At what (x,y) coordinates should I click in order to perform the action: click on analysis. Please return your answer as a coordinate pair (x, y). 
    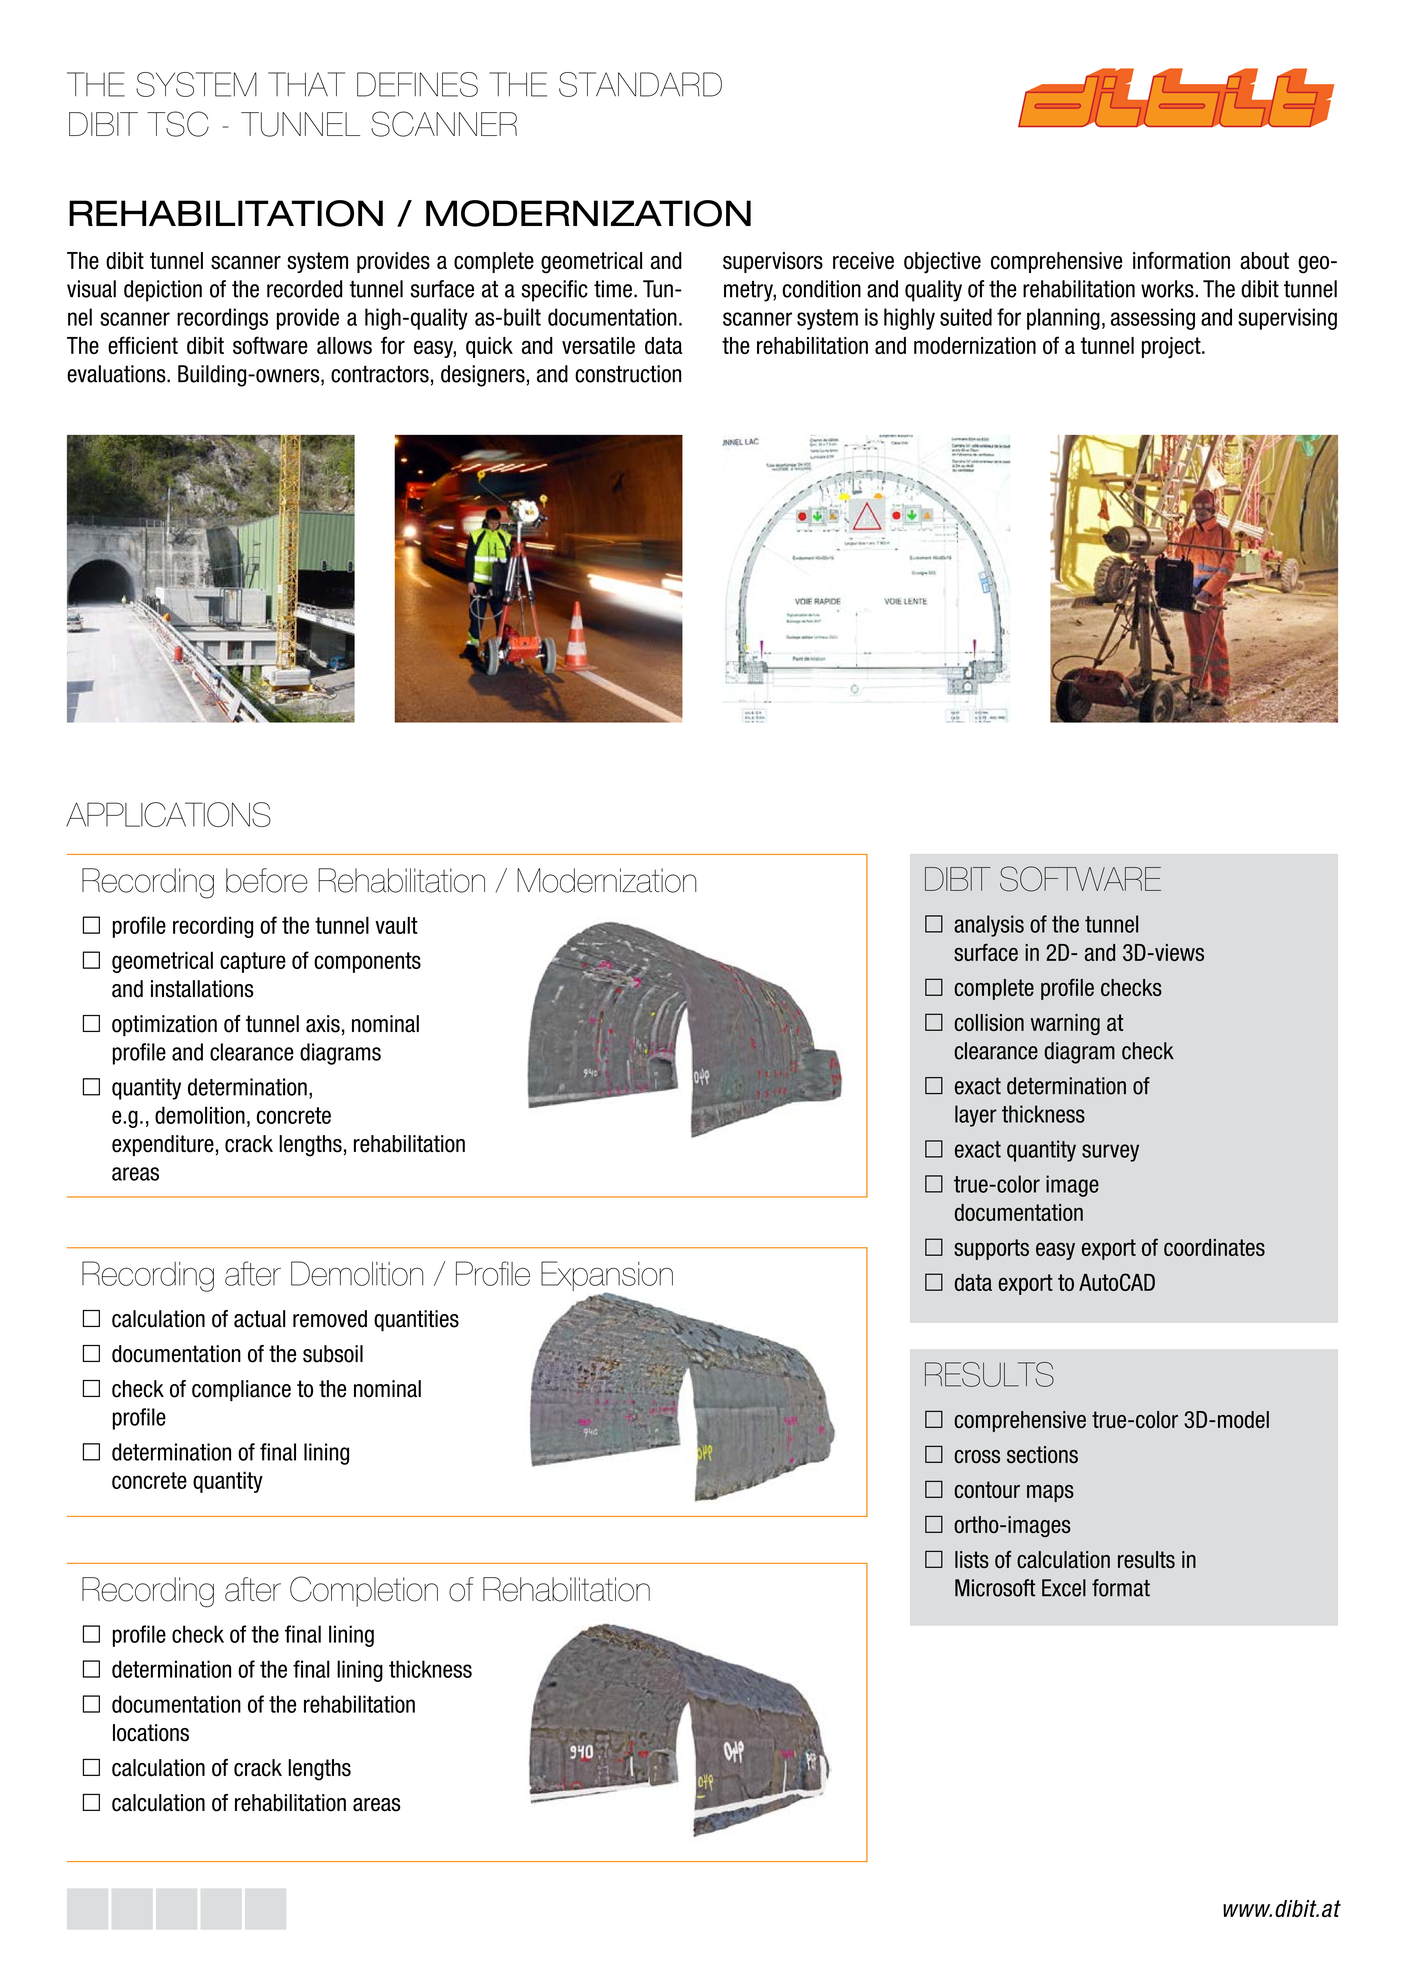
    Looking at the image, I should click on (989, 926).
